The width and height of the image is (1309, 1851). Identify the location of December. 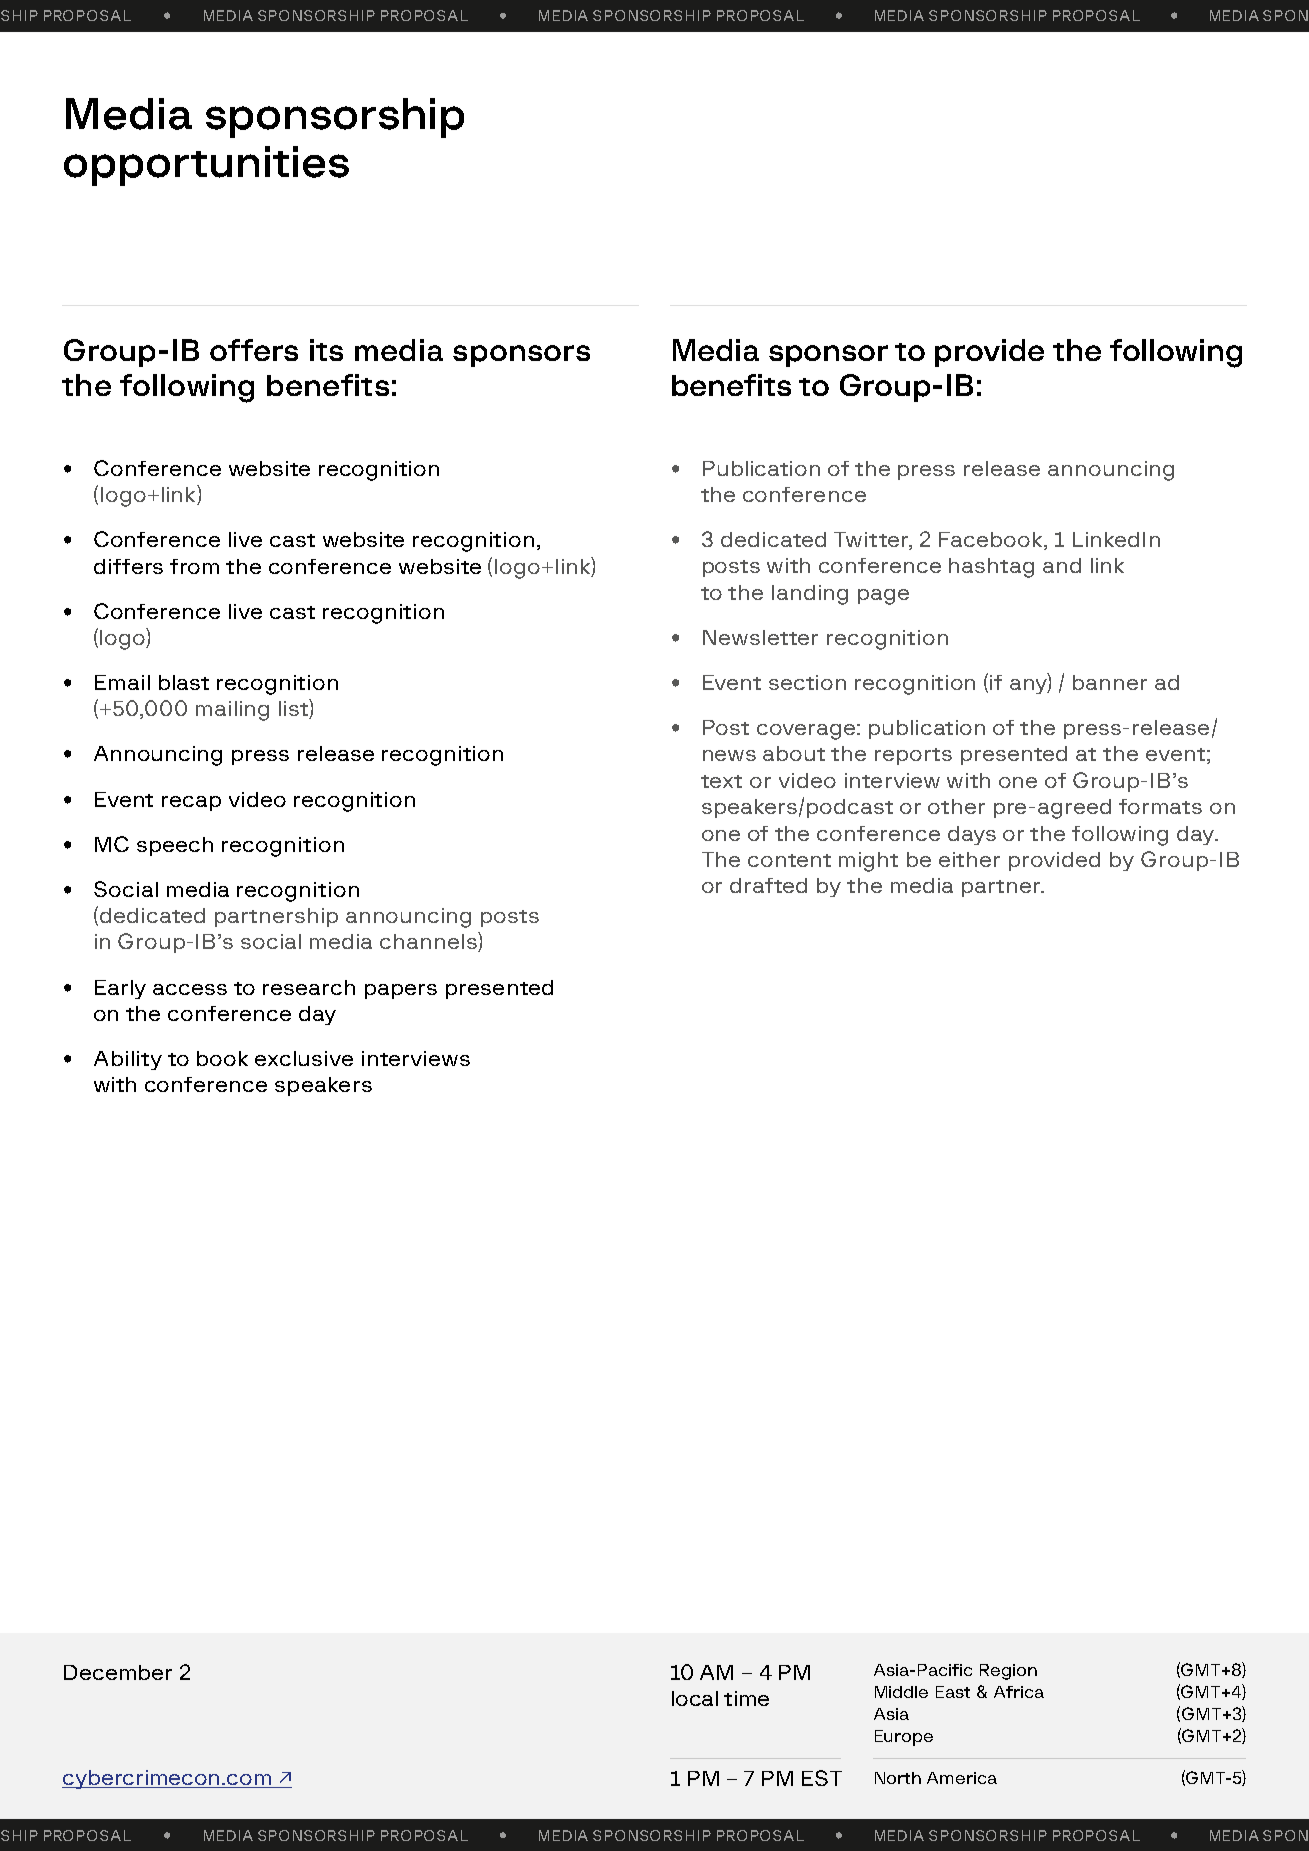
(118, 1672).
